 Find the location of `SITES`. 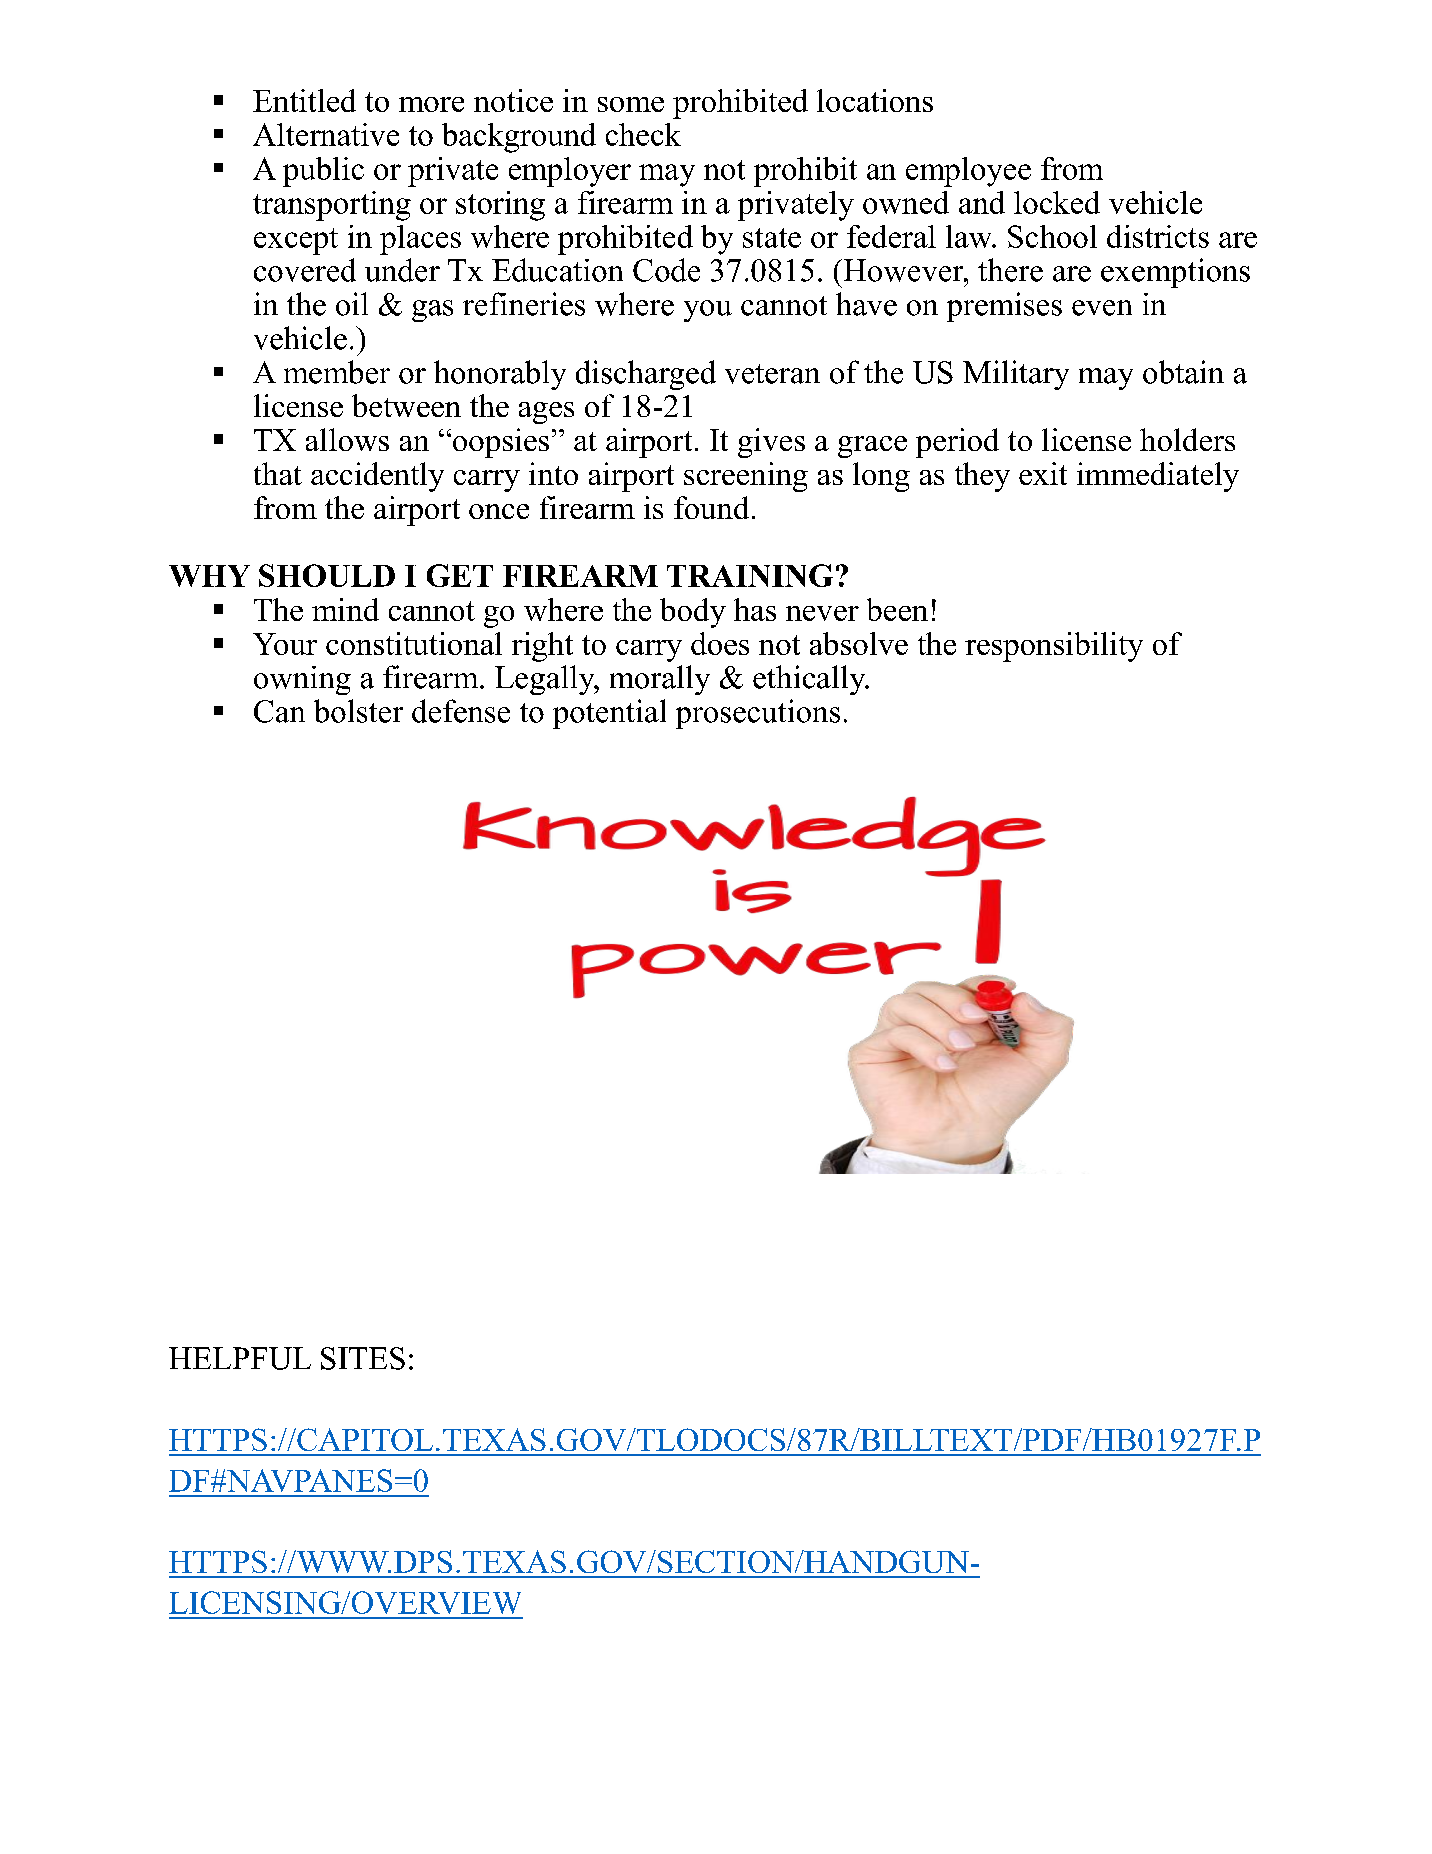

SITES is located at coordinates (363, 1358).
